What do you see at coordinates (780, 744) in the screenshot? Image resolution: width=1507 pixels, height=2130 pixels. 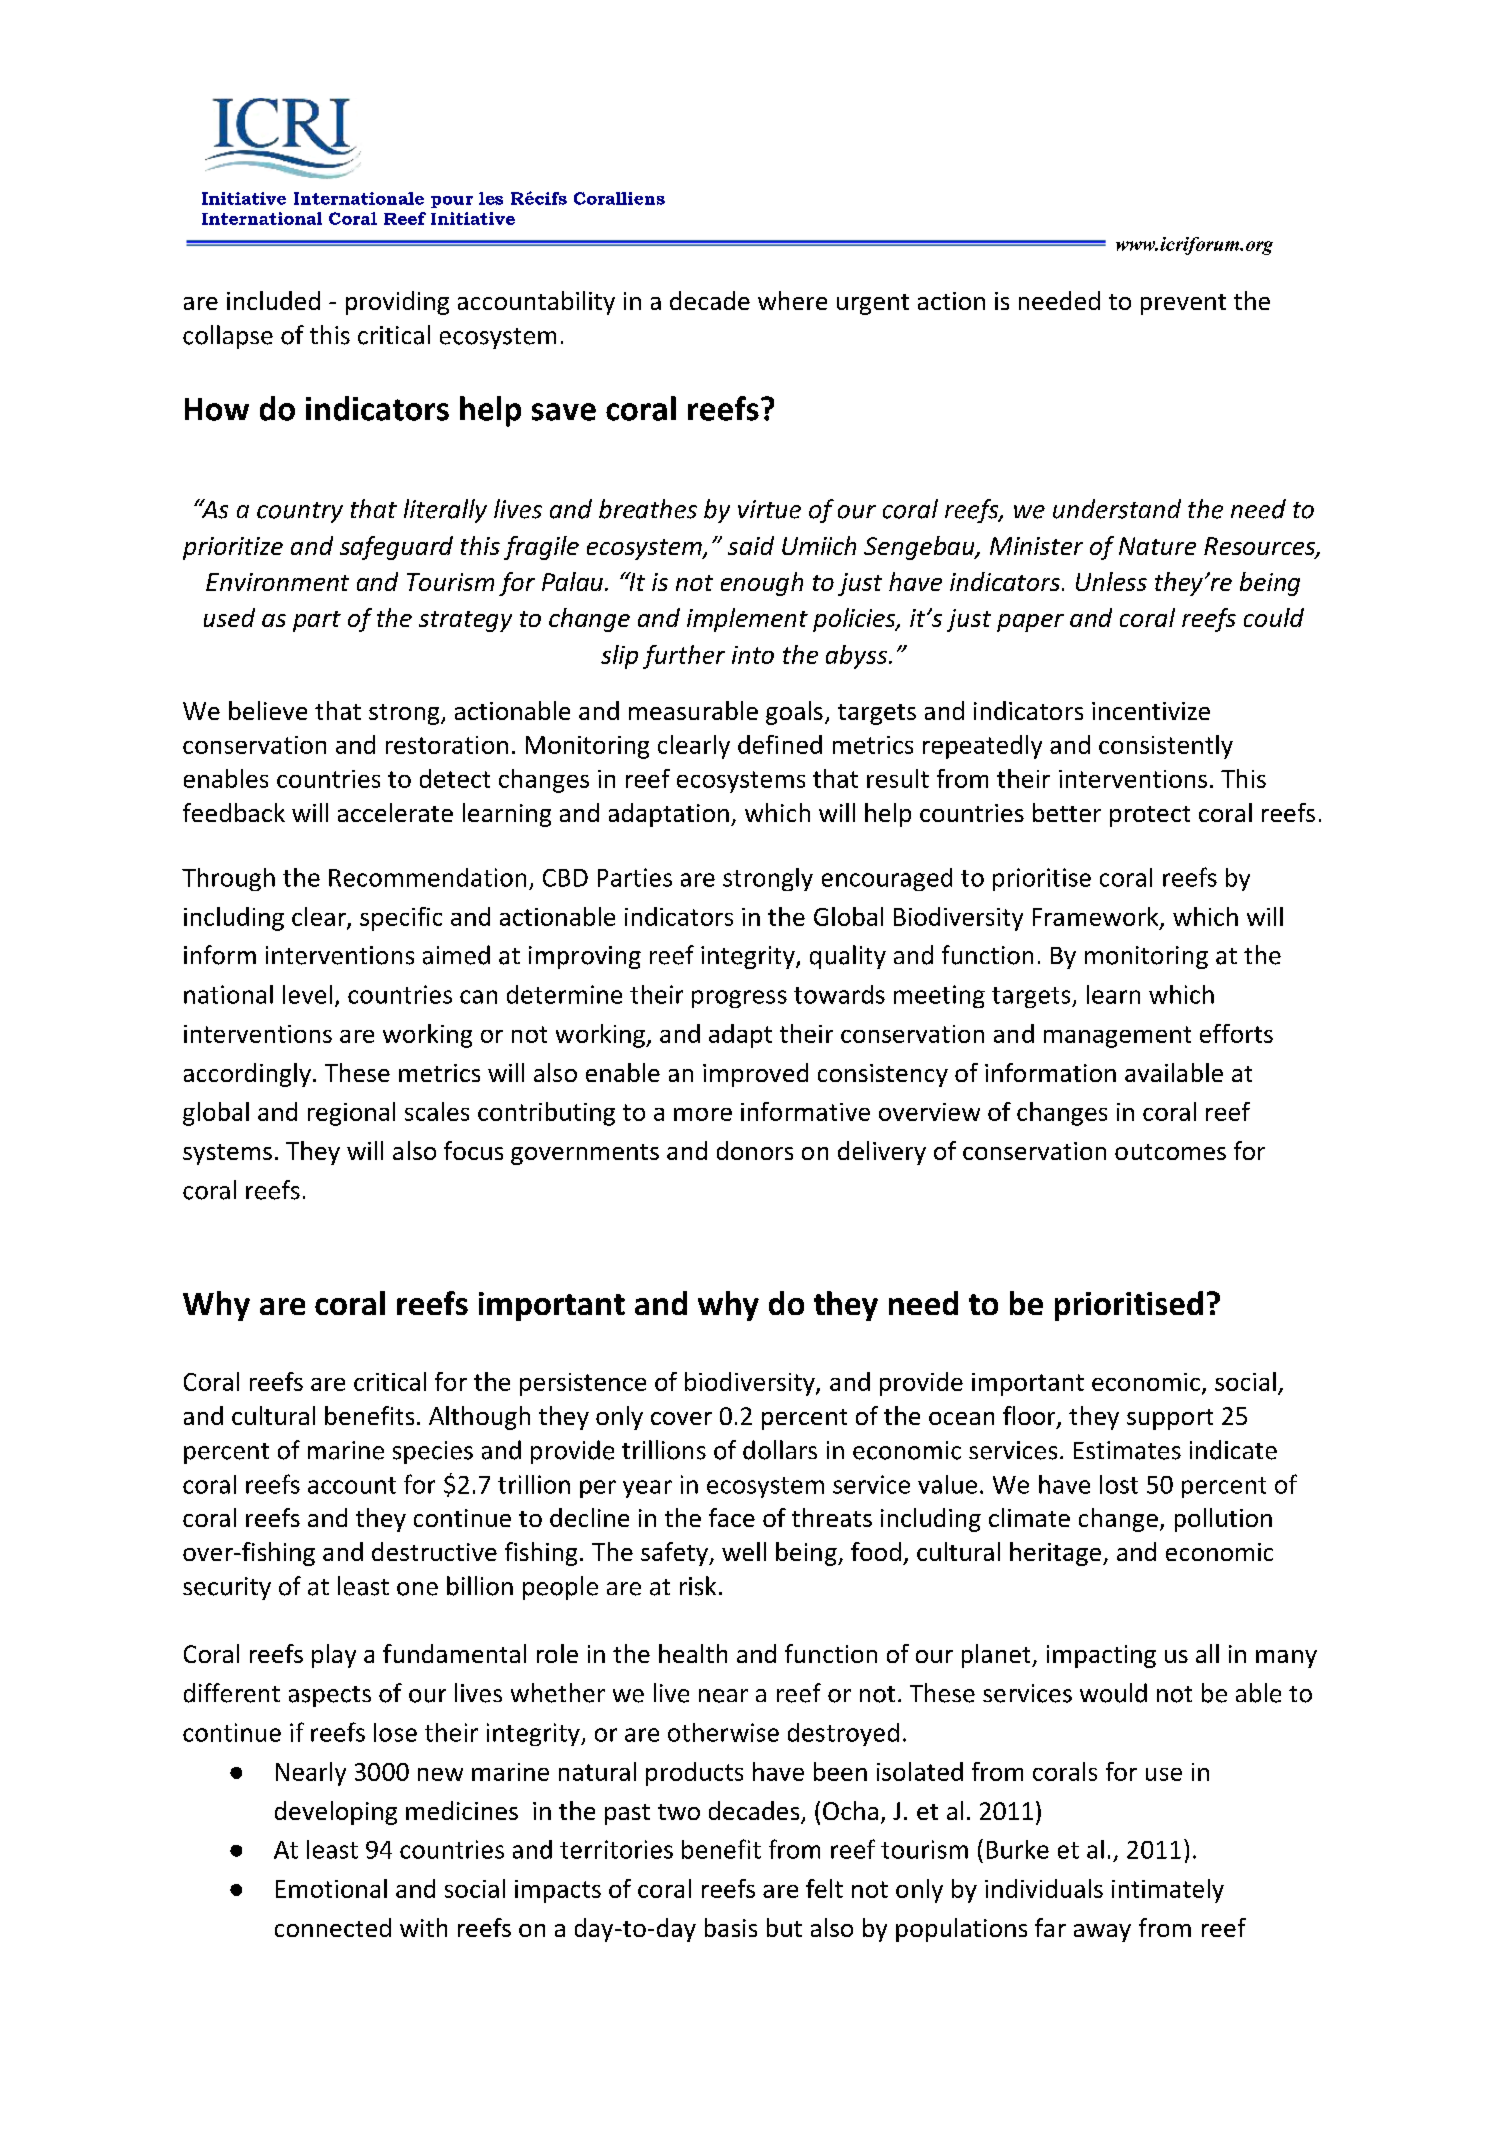 I see `defined` at bounding box center [780, 744].
